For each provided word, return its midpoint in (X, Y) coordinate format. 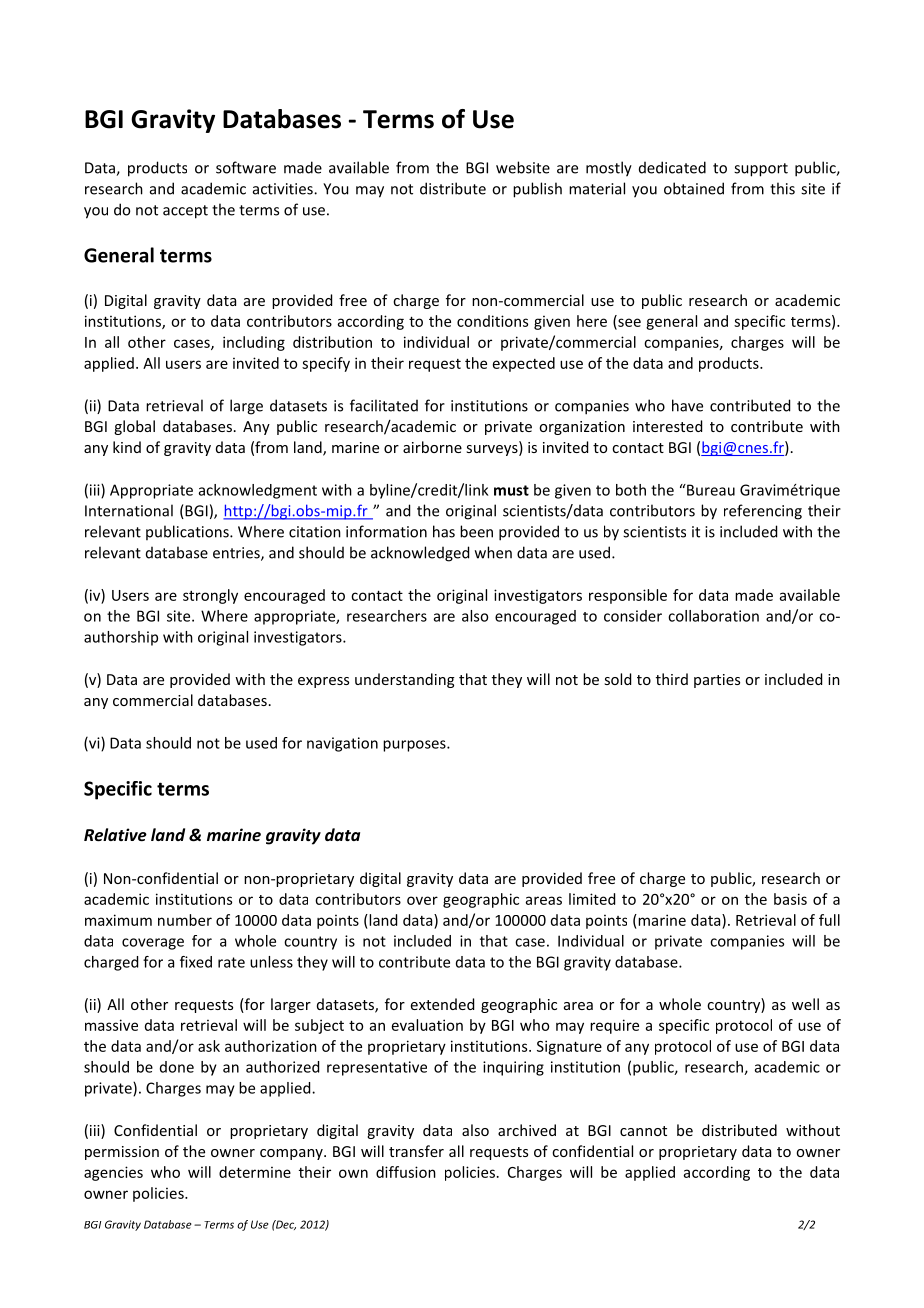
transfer (416, 1151)
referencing (763, 512)
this (782, 188)
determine (255, 1172)
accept (185, 212)
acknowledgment (258, 491)
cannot (643, 1131)
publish (537, 190)
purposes (415, 746)
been (476, 531)
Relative (115, 834)
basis (790, 899)
